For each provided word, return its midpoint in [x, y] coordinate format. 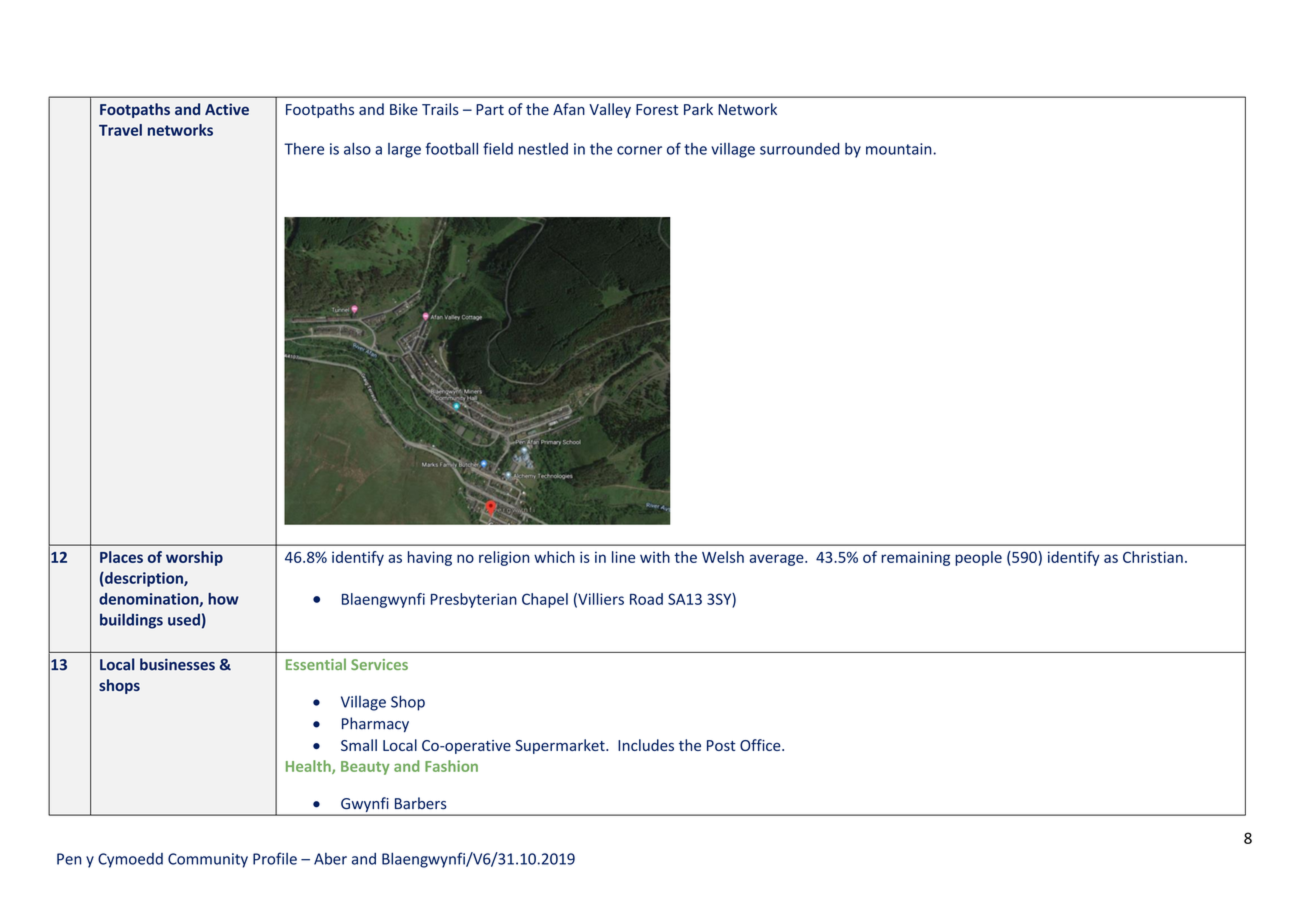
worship [194, 558]
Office [761, 745]
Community [208, 860]
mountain [900, 149]
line [623, 557]
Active [227, 109]
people [978, 558]
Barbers [421, 803]
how [223, 599]
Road [646, 599]
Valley [610, 110]
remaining [915, 558]
